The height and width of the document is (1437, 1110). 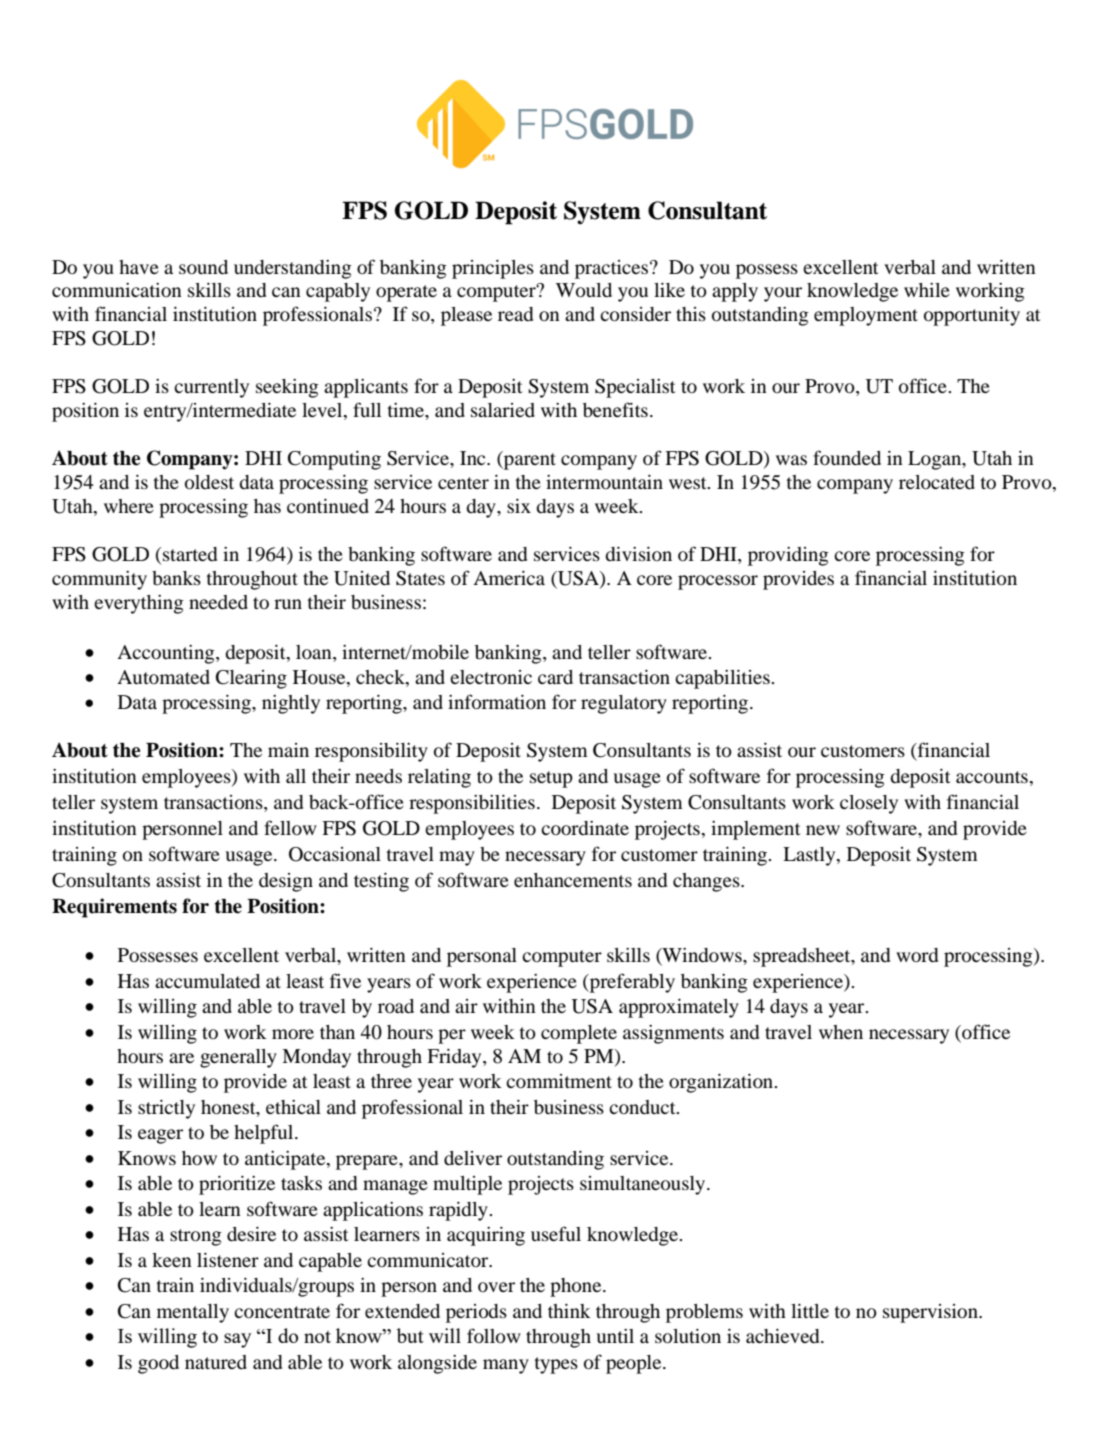 What do you see at coordinates (251, 679) in the document?
I see `Clearing` at bounding box center [251, 679].
